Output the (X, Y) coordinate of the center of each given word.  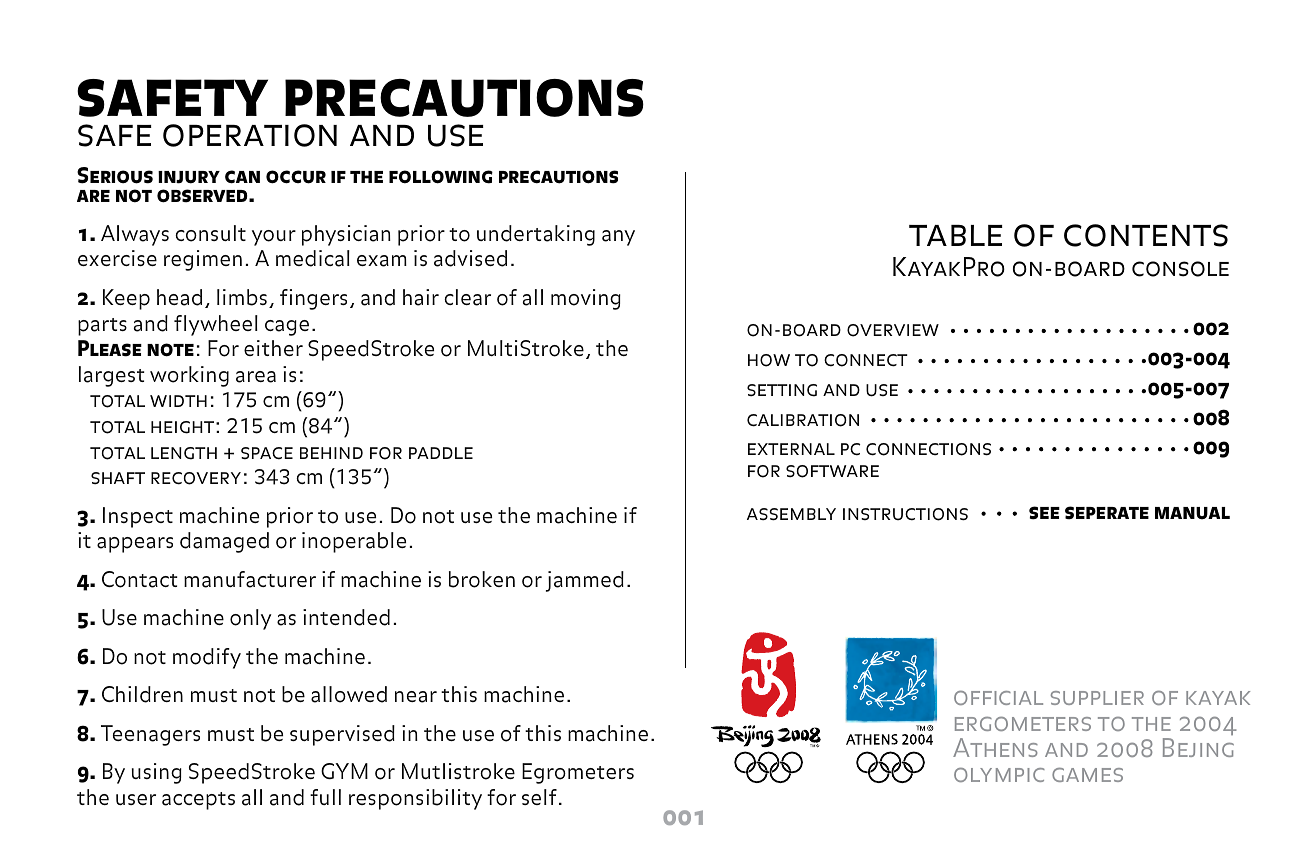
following (441, 177)
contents (1146, 235)
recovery (196, 478)
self (539, 797)
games (1087, 775)
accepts (198, 801)
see (1044, 513)
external (791, 449)
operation (250, 135)
